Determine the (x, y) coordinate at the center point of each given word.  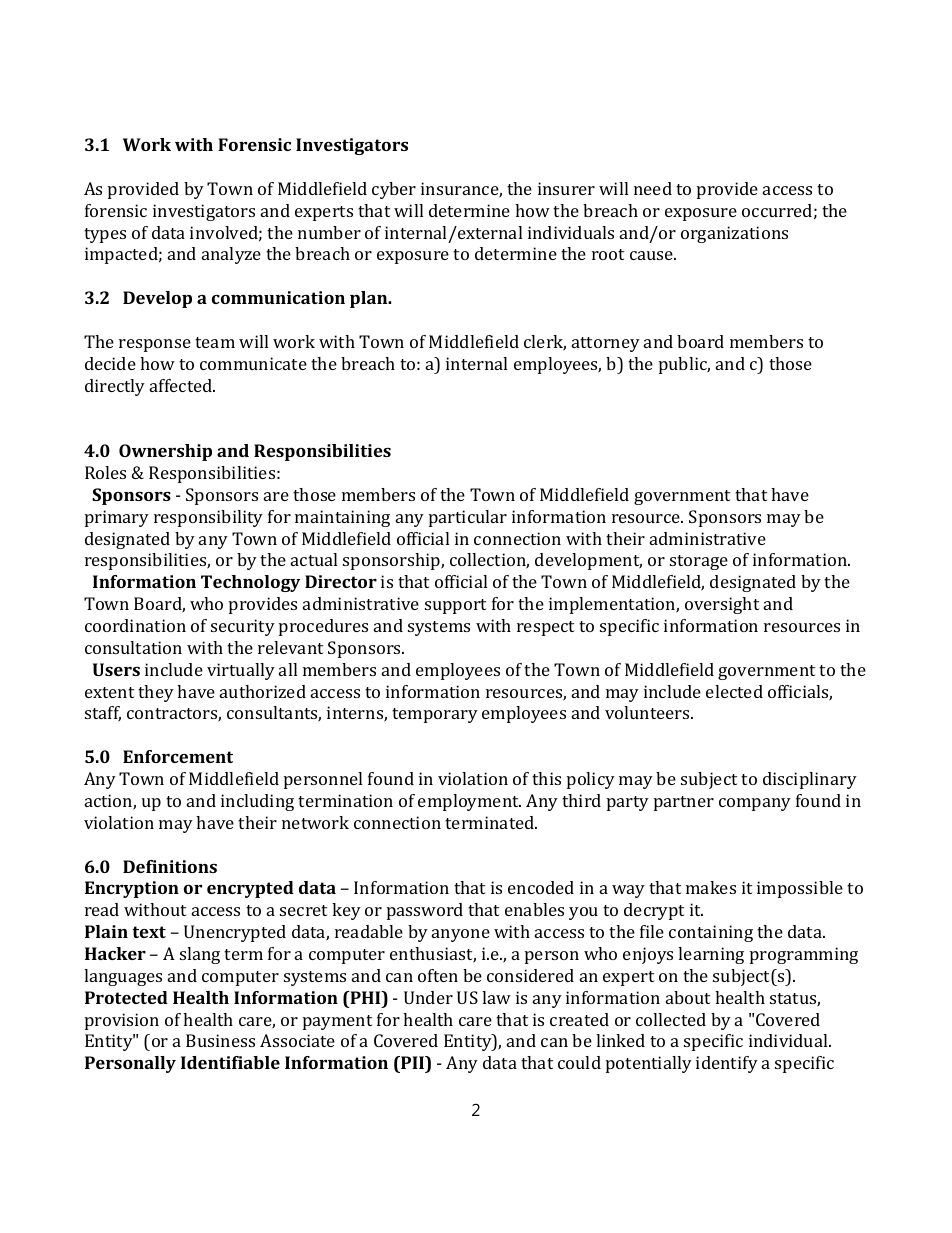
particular (468, 518)
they (156, 693)
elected (734, 691)
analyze (231, 255)
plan (370, 299)
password (425, 911)
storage (699, 562)
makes (711, 887)
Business (220, 1040)
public (684, 365)
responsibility (208, 518)
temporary (435, 715)
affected (182, 385)
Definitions (170, 866)
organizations (734, 234)
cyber (394, 190)
